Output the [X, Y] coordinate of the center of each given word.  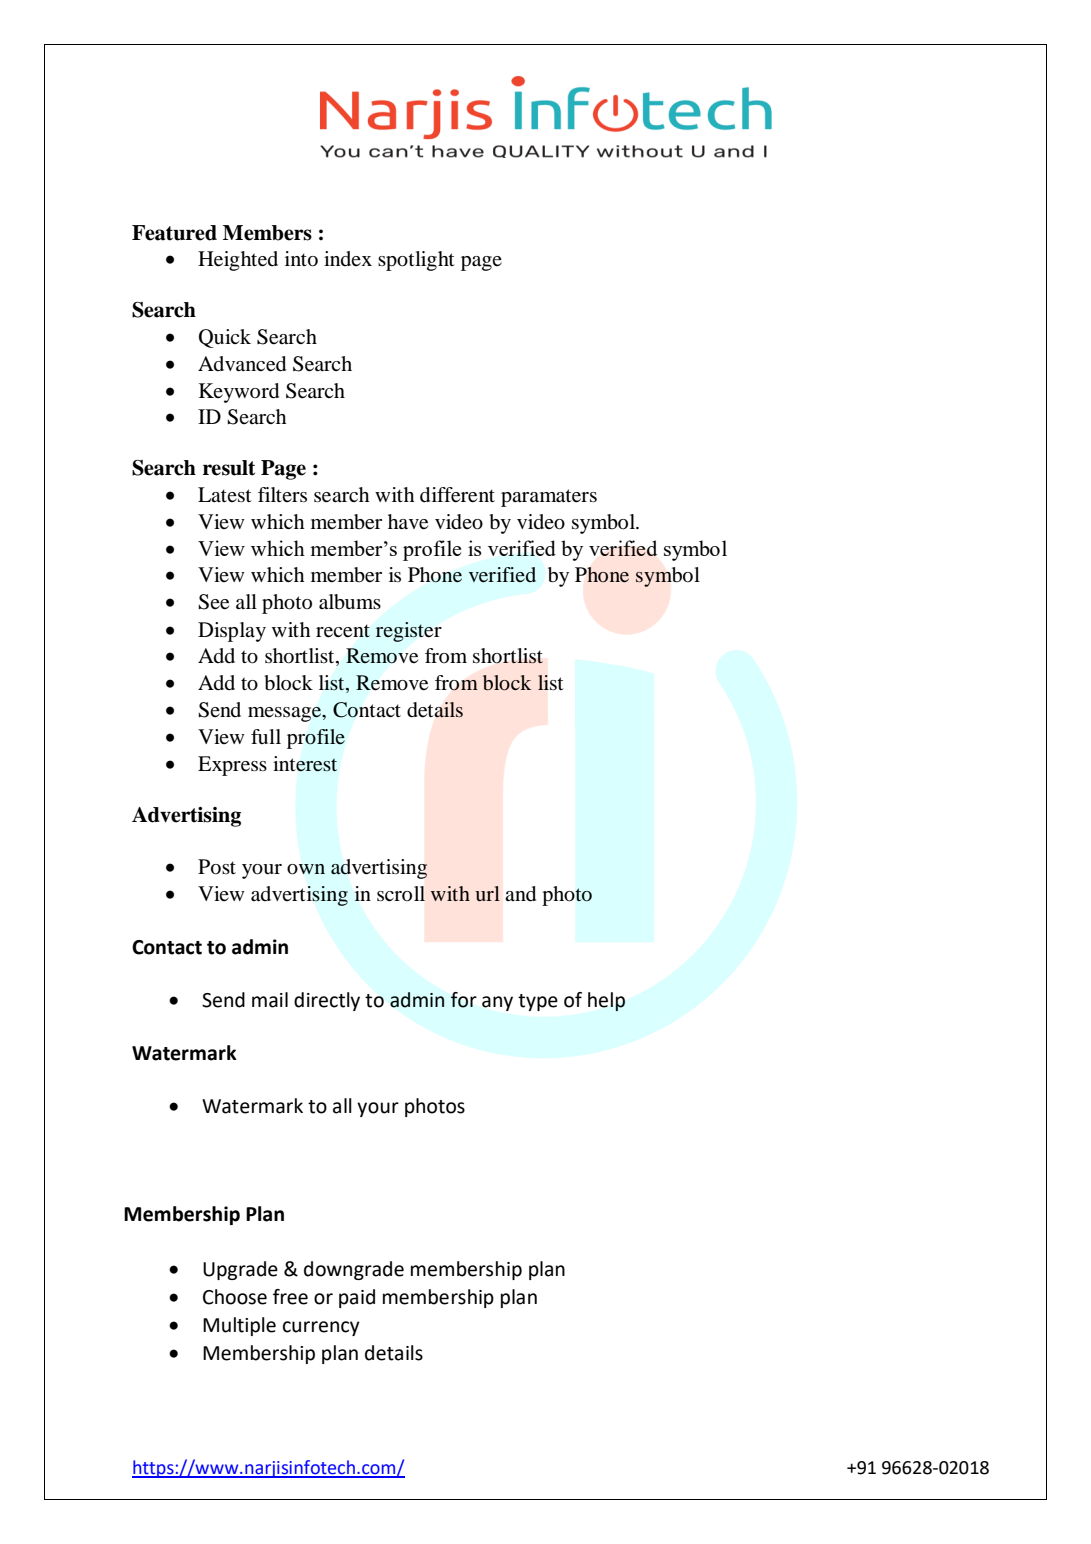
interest [305, 764]
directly [327, 1001]
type [538, 1002]
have [408, 522]
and [520, 894]
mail [270, 1000]
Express [232, 766]
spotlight [416, 261]
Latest [225, 494]
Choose [235, 1297]
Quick [225, 338]
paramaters [549, 498]
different [457, 495]
